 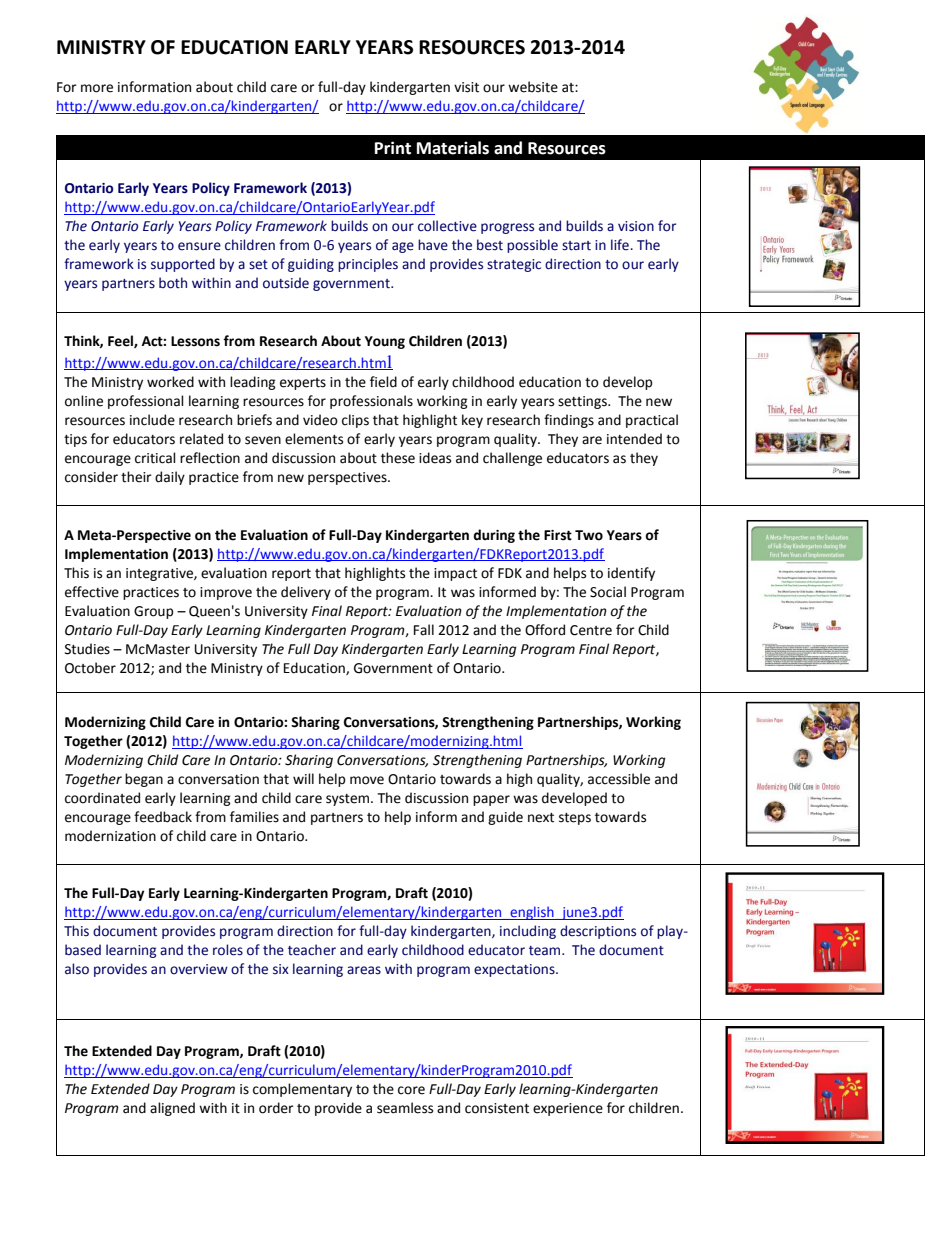 What do you see at coordinates (385, 342) in the screenshot?
I see `Young` at bounding box center [385, 342].
